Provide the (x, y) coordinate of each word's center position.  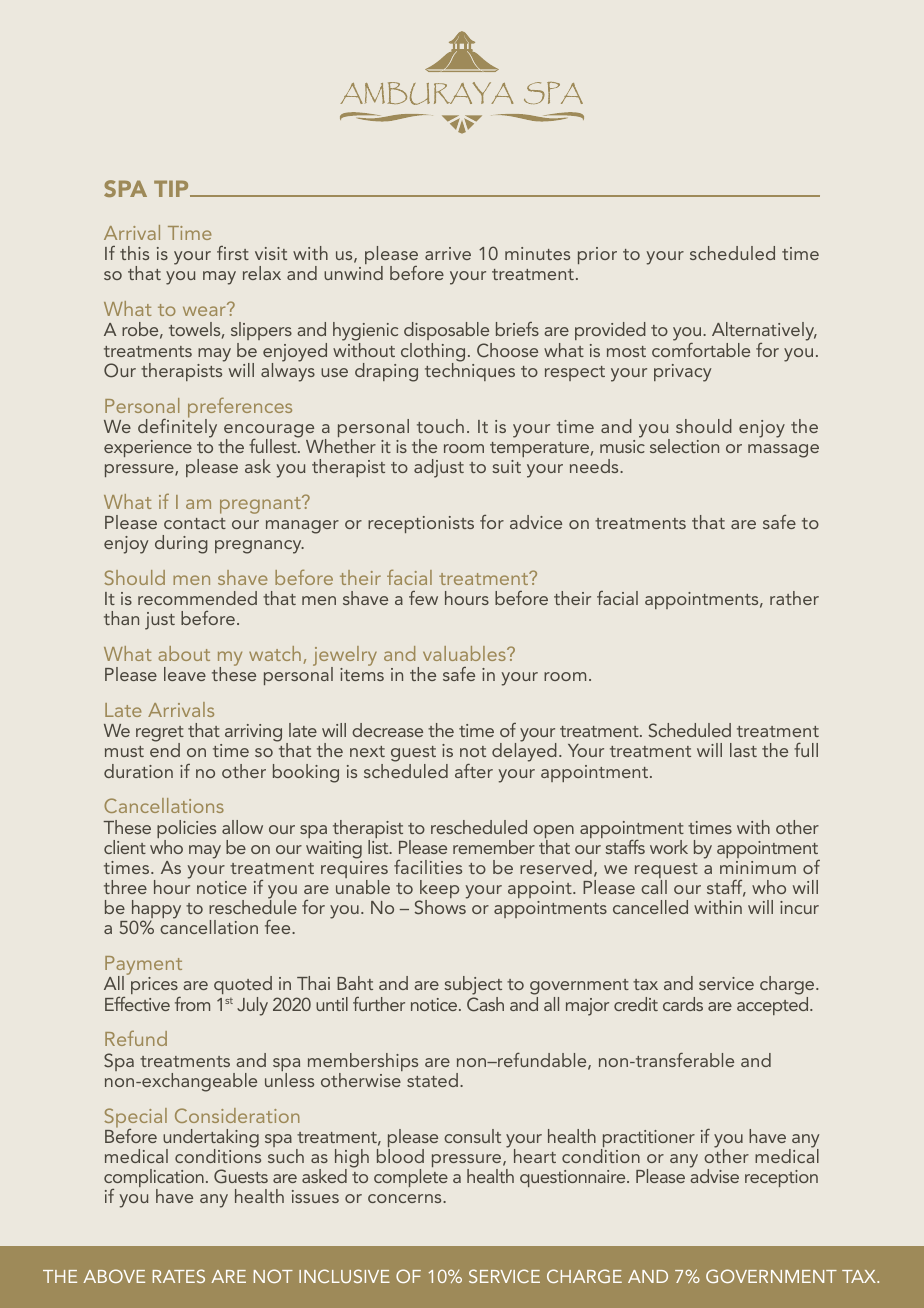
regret (160, 735)
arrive (448, 253)
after (474, 771)
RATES (179, 1276)
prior (597, 255)
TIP (172, 188)
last (743, 750)
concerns (406, 1198)
